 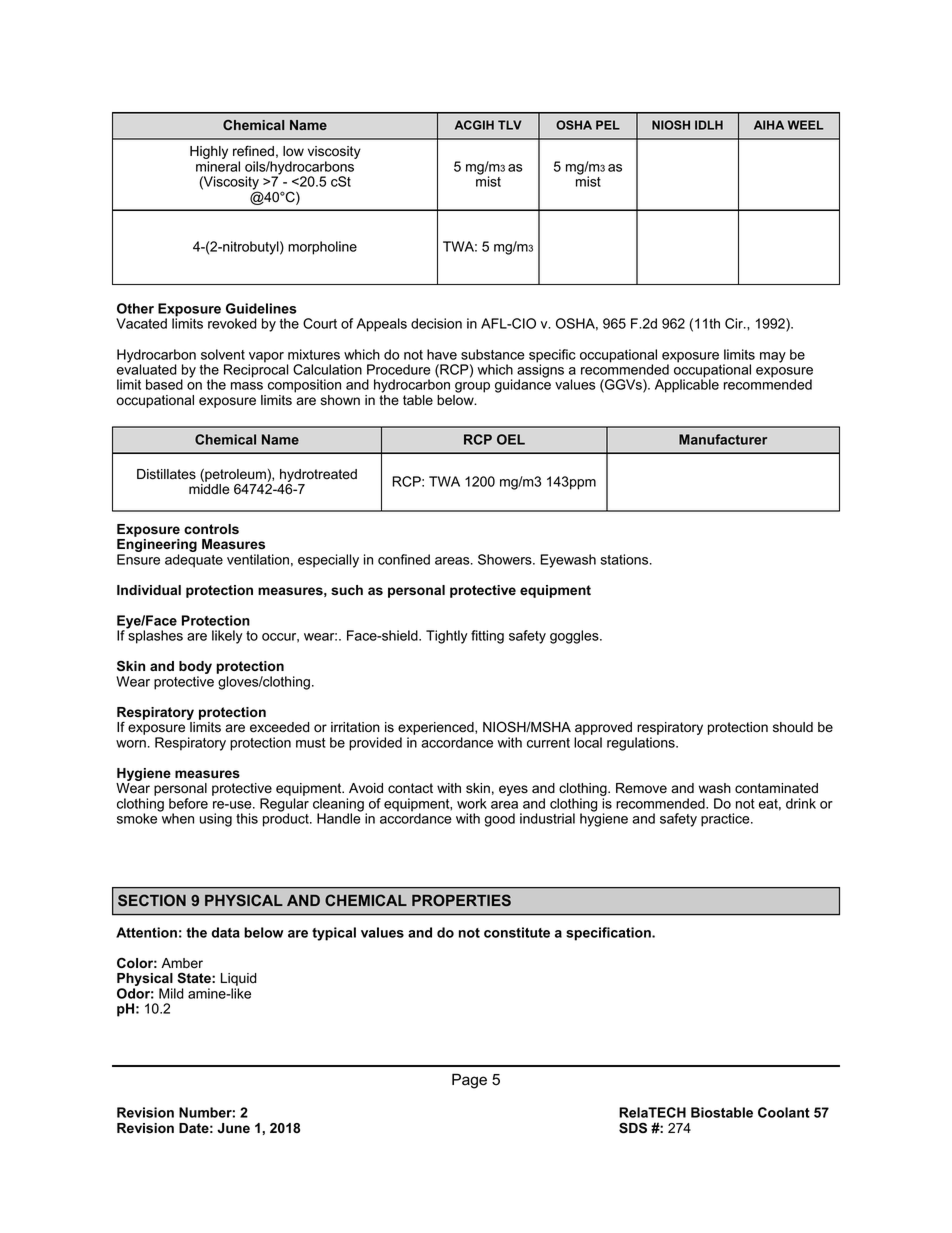 I want to click on AIHA, so click(x=769, y=125).
